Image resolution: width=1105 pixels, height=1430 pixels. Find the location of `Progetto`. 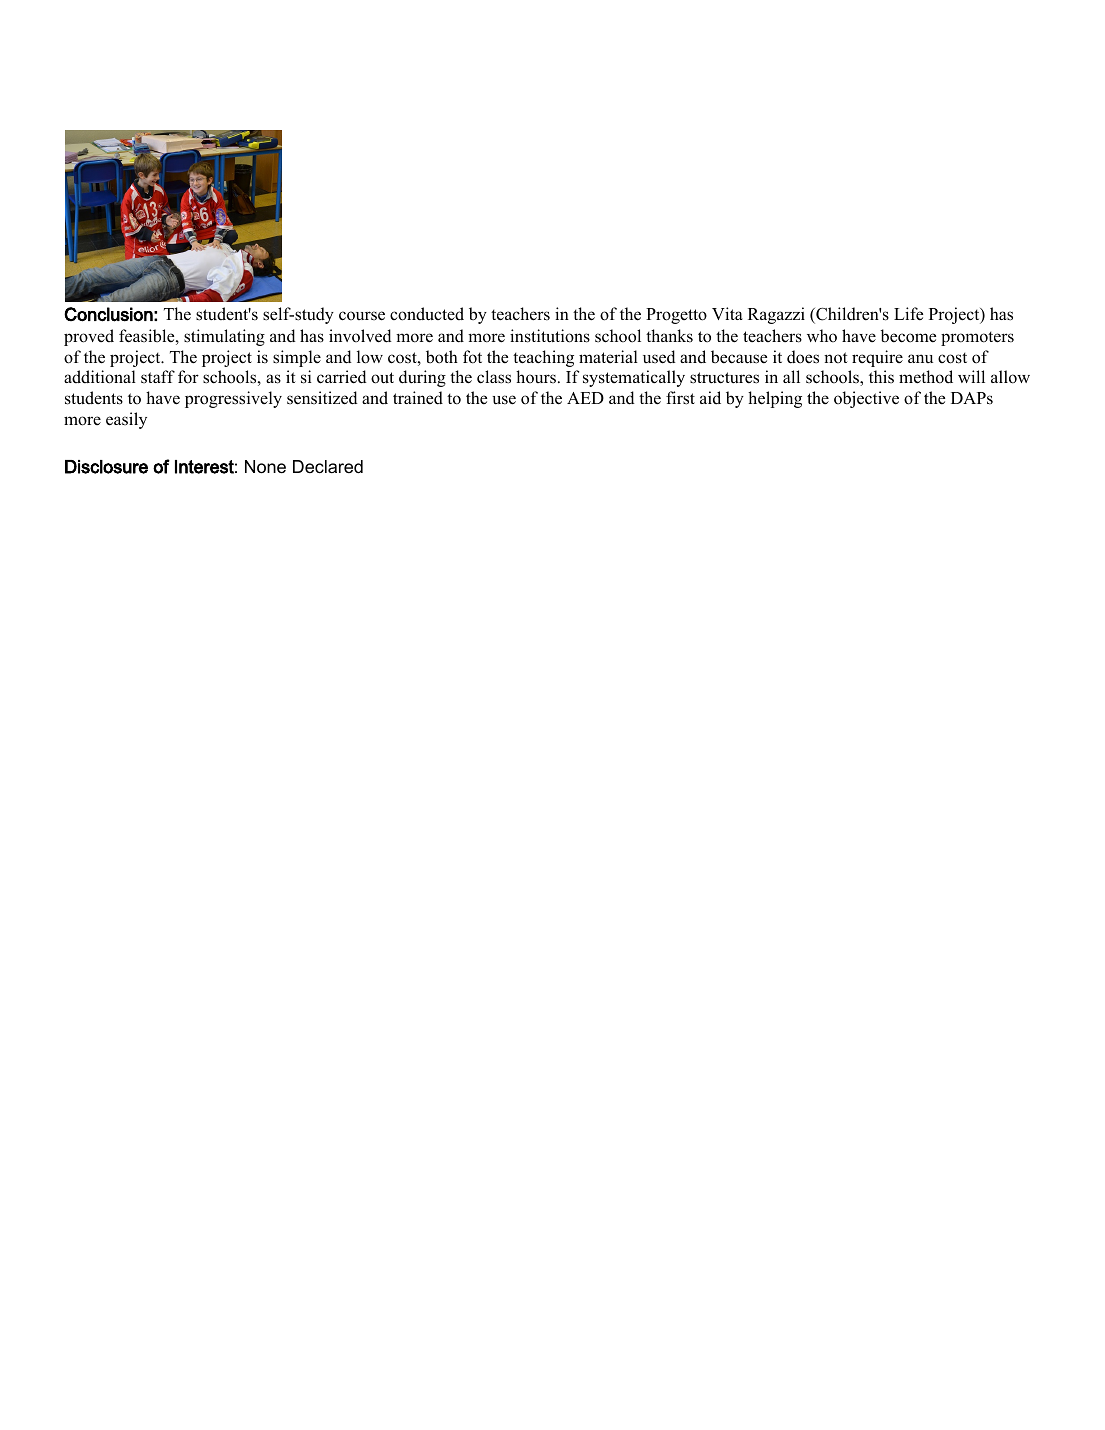

Progetto is located at coordinates (676, 316).
